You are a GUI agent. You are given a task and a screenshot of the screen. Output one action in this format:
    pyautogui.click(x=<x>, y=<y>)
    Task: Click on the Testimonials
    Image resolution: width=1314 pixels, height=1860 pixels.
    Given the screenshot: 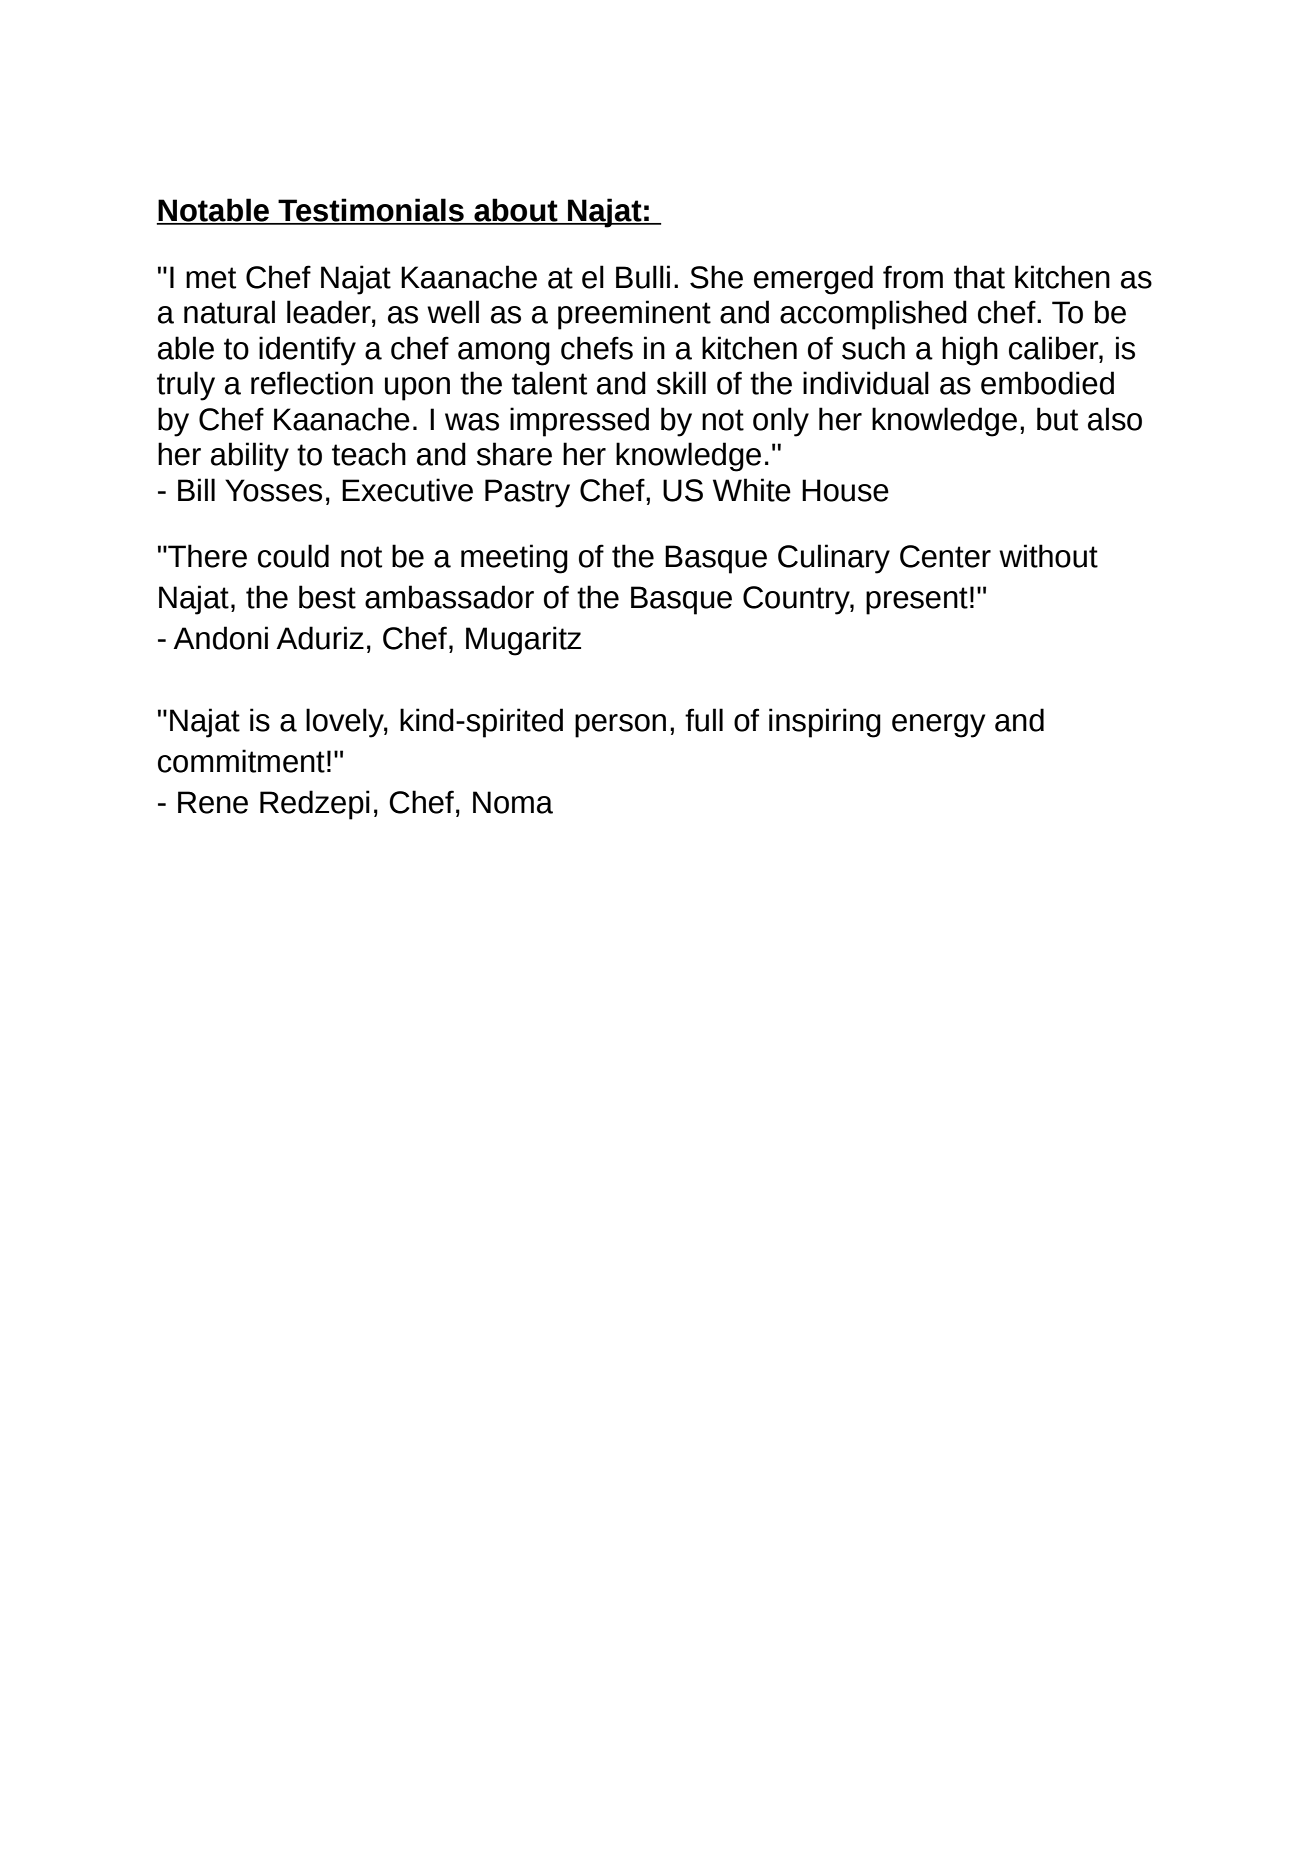 What is the action you would take?
    pyautogui.click(x=371, y=211)
